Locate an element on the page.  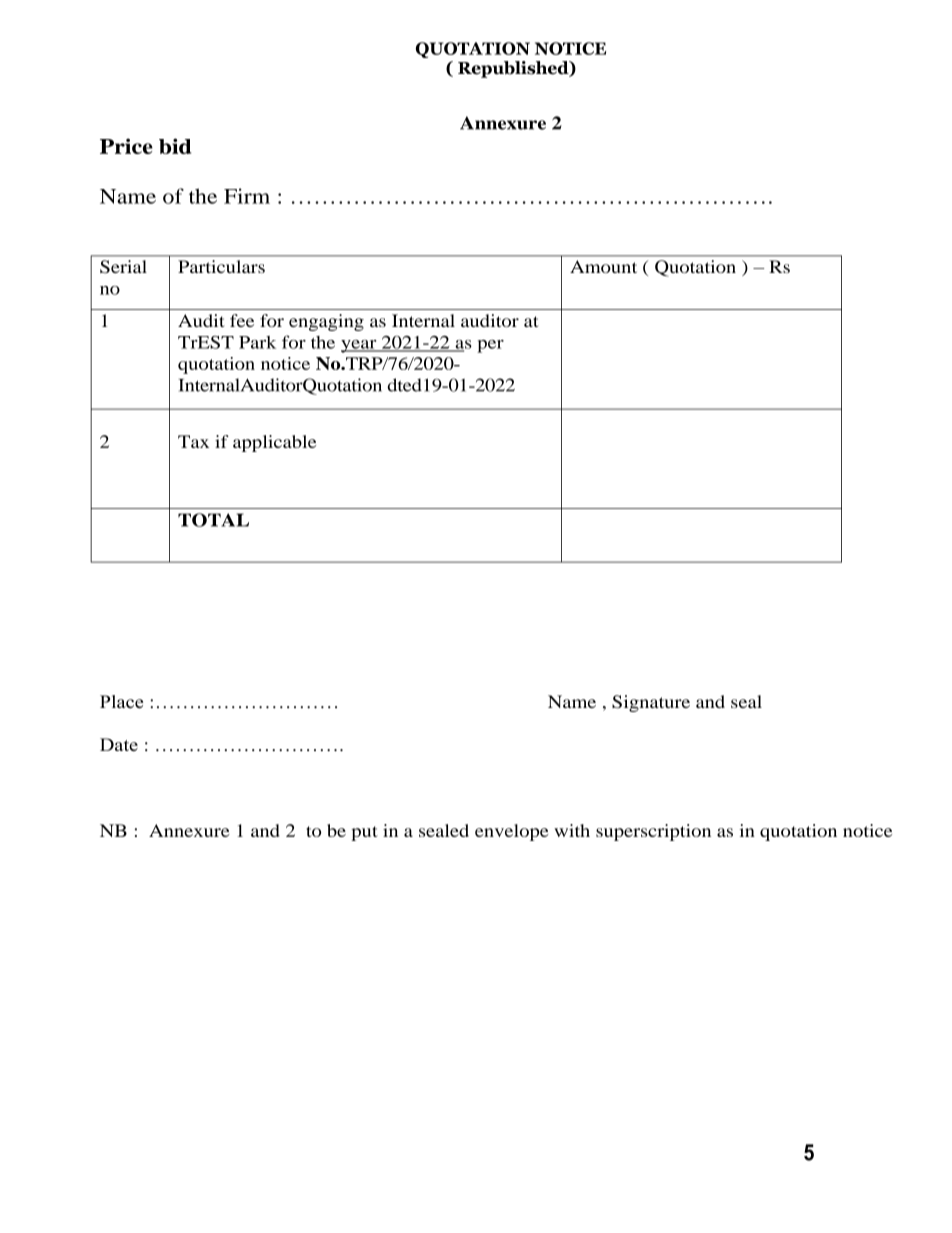
Amount is located at coordinates (603, 266).
